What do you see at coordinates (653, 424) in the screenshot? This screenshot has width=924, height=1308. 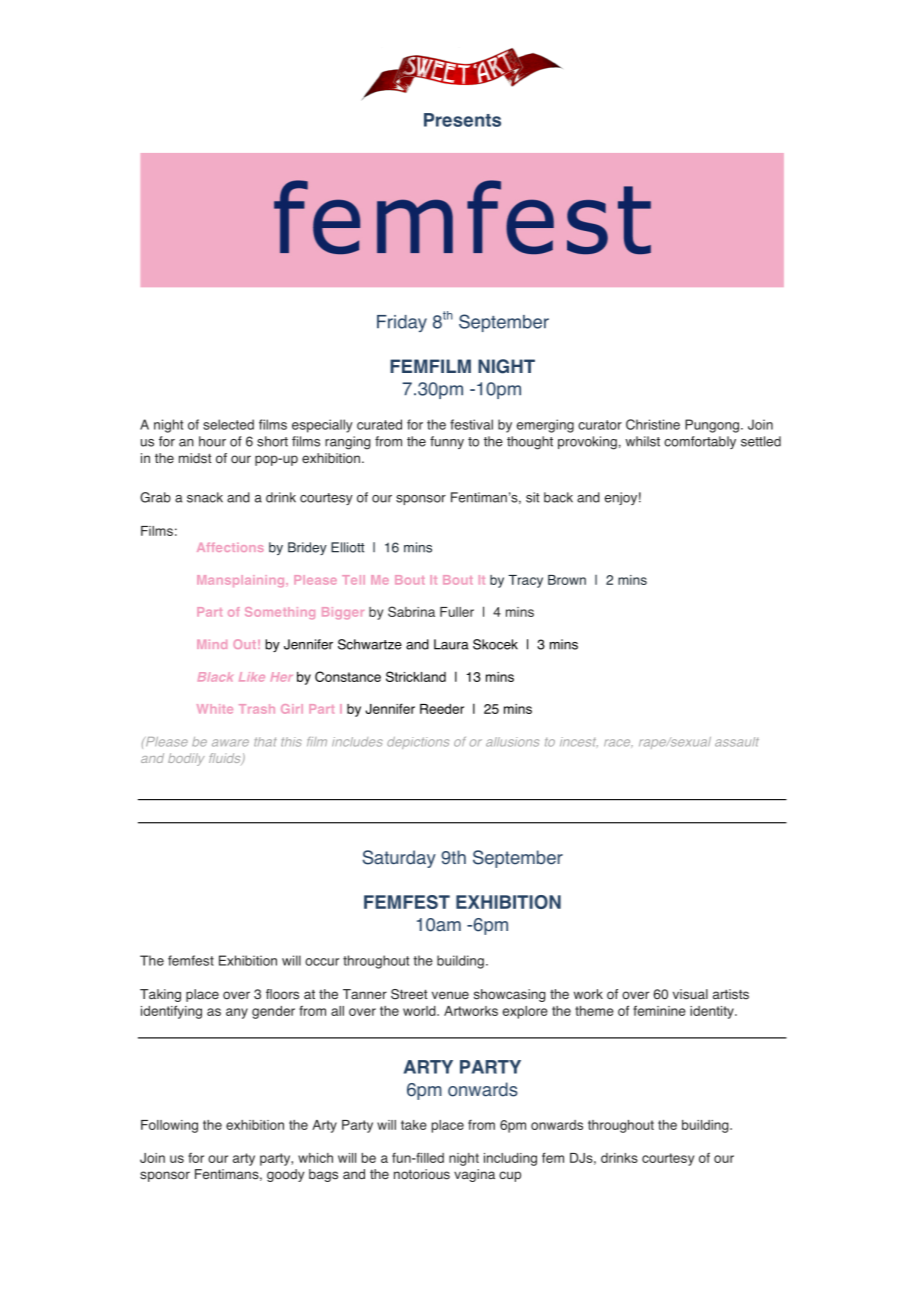 I see `Christine` at bounding box center [653, 424].
